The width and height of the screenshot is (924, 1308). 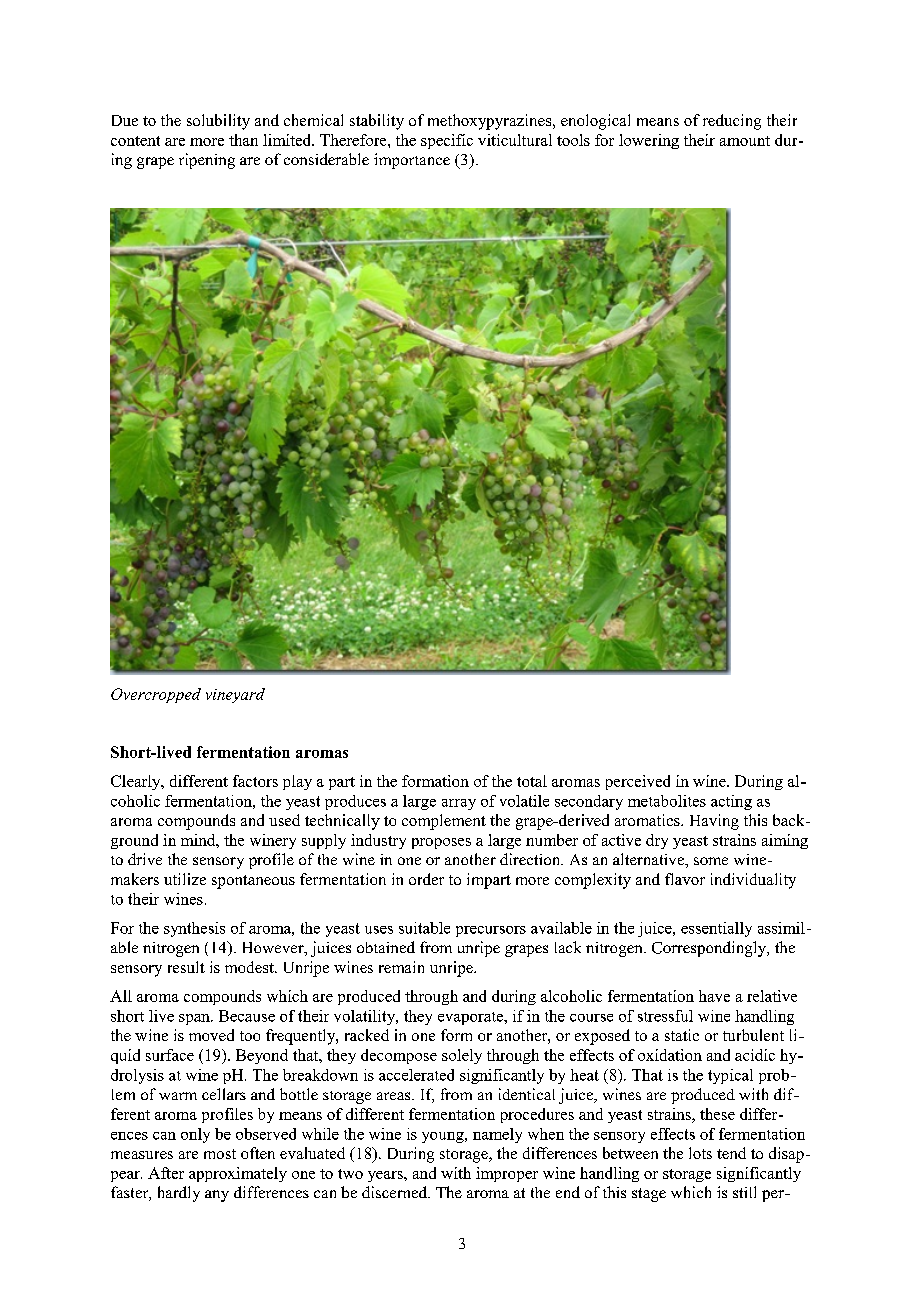 I want to click on most, so click(x=220, y=1154).
